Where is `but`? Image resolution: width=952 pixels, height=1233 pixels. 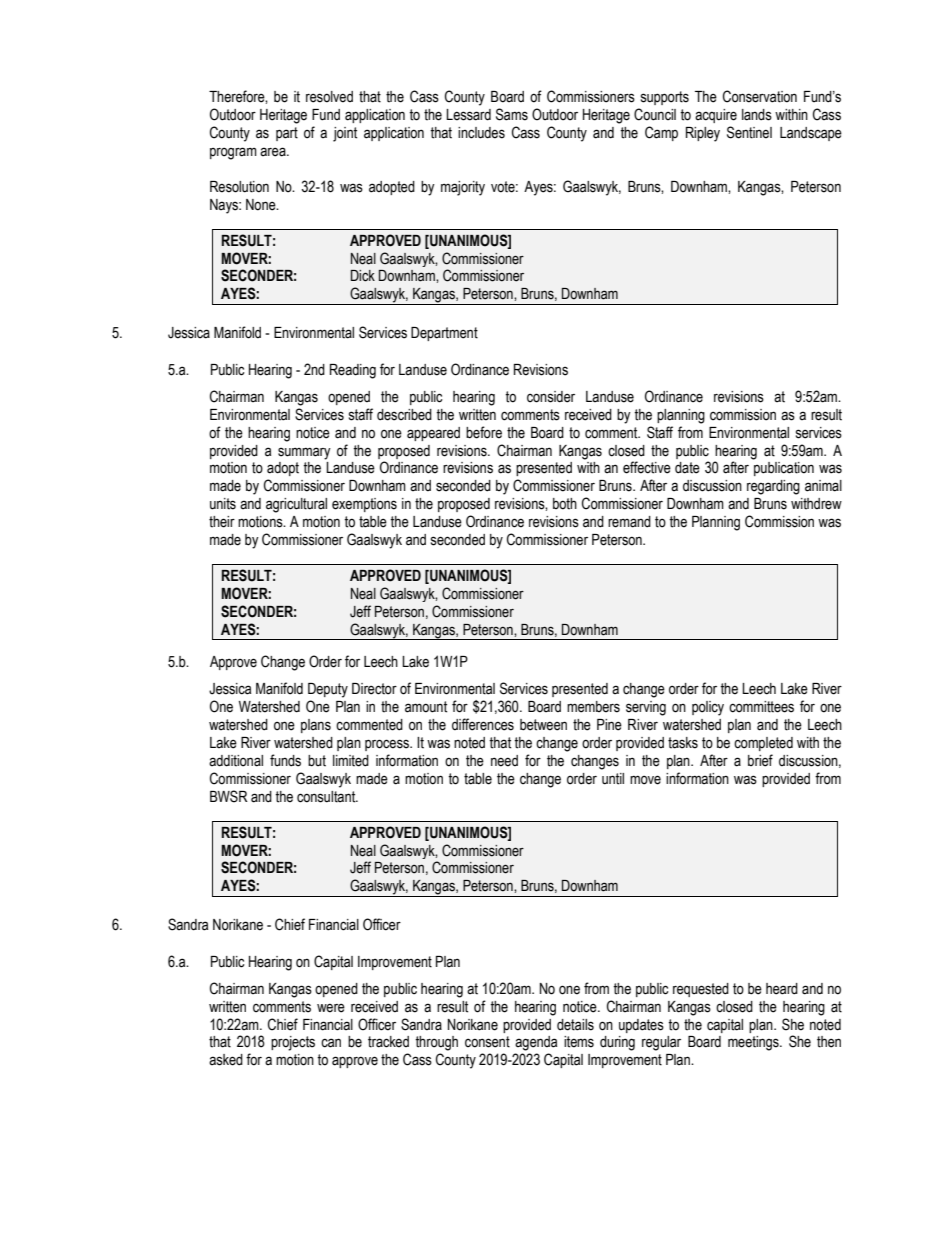
but is located at coordinates (317, 761).
